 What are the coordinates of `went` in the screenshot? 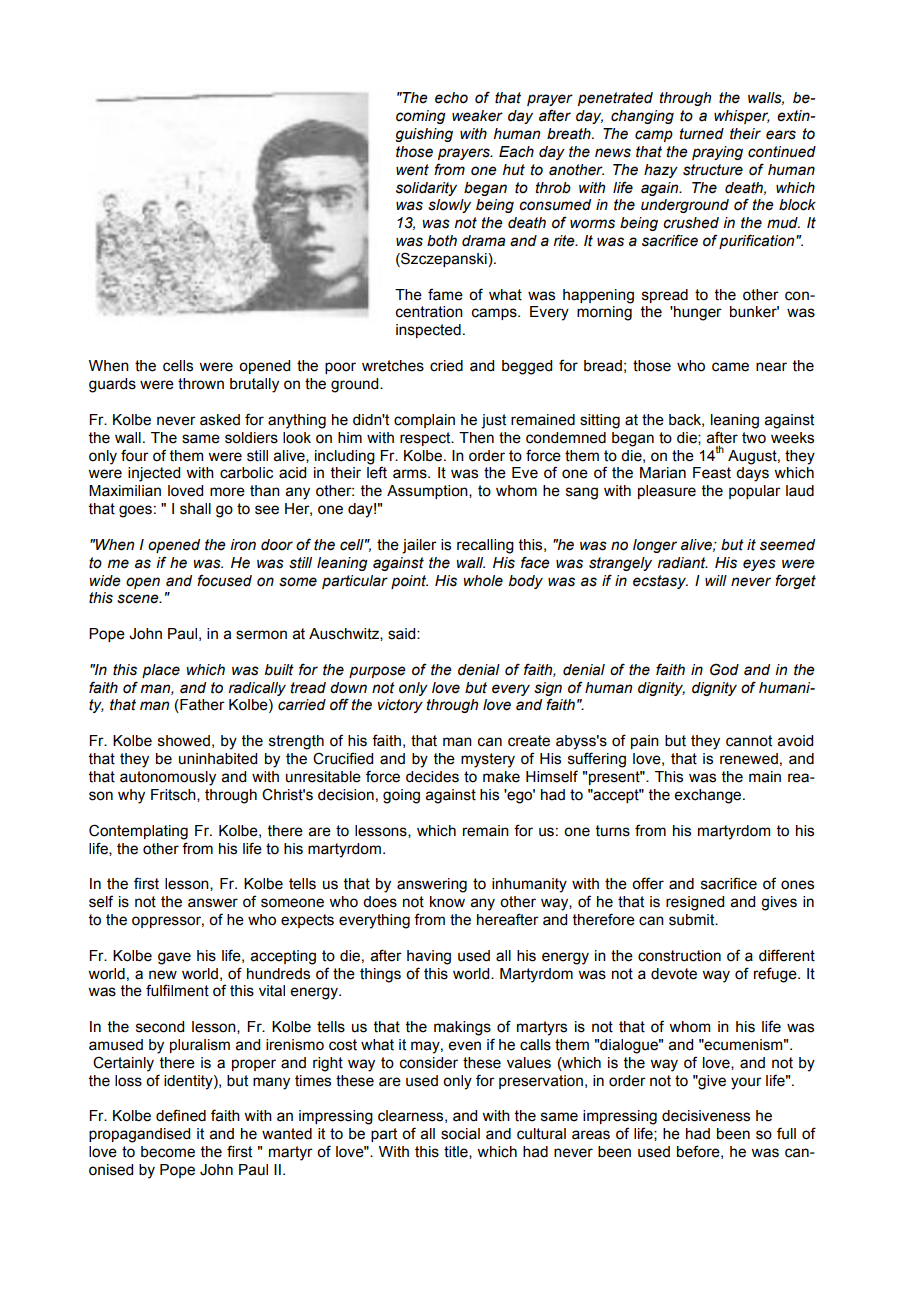 It's located at (412, 170).
